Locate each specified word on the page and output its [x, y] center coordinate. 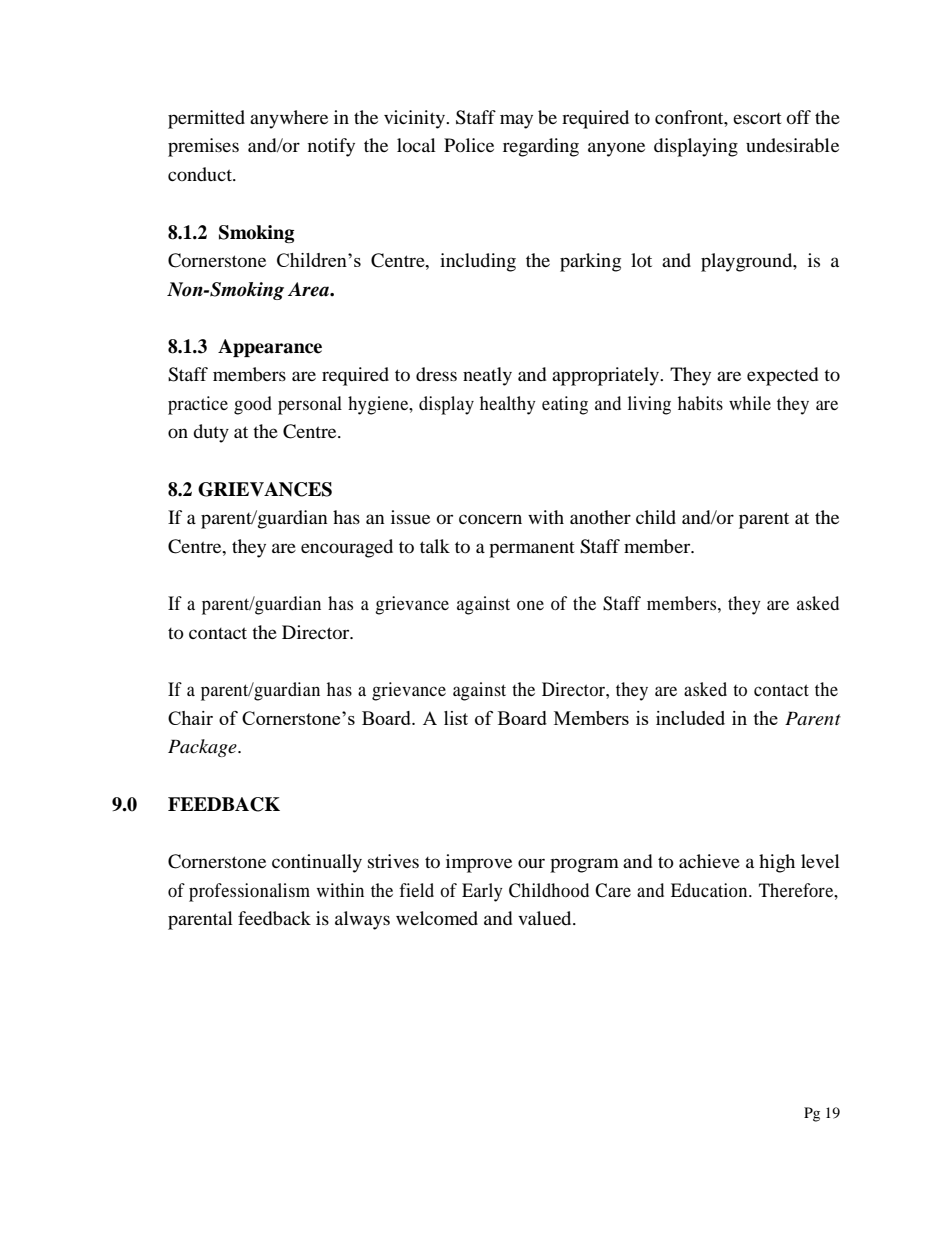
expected [782, 376]
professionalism [249, 892]
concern [490, 519]
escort [757, 118]
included [690, 718]
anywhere [289, 119]
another [600, 517]
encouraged [347, 548]
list [456, 718]
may [516, 121]
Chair [190, 718]
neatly [487, 376]
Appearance [270, 348]
